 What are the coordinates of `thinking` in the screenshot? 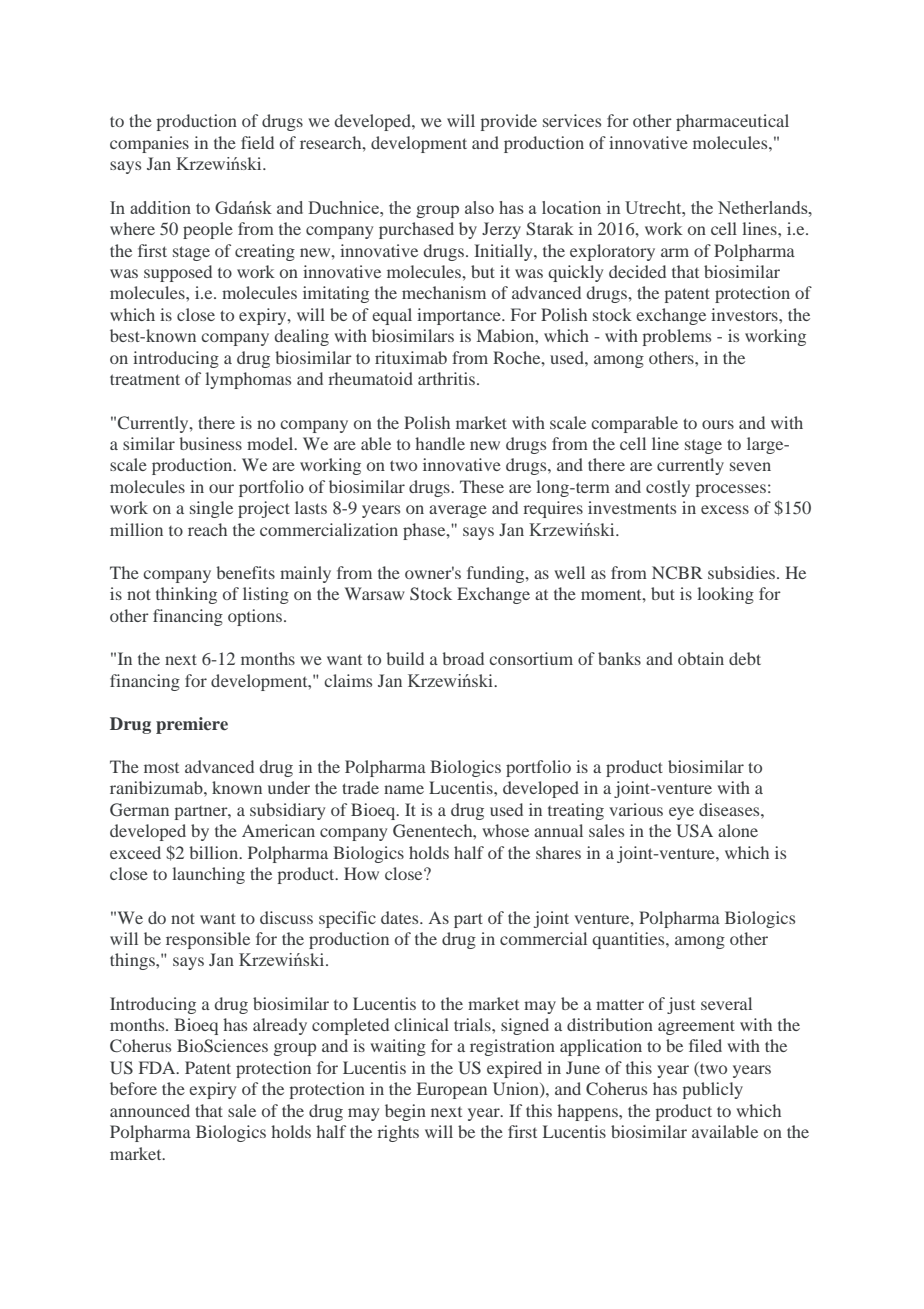 It's located at (186, 595).
